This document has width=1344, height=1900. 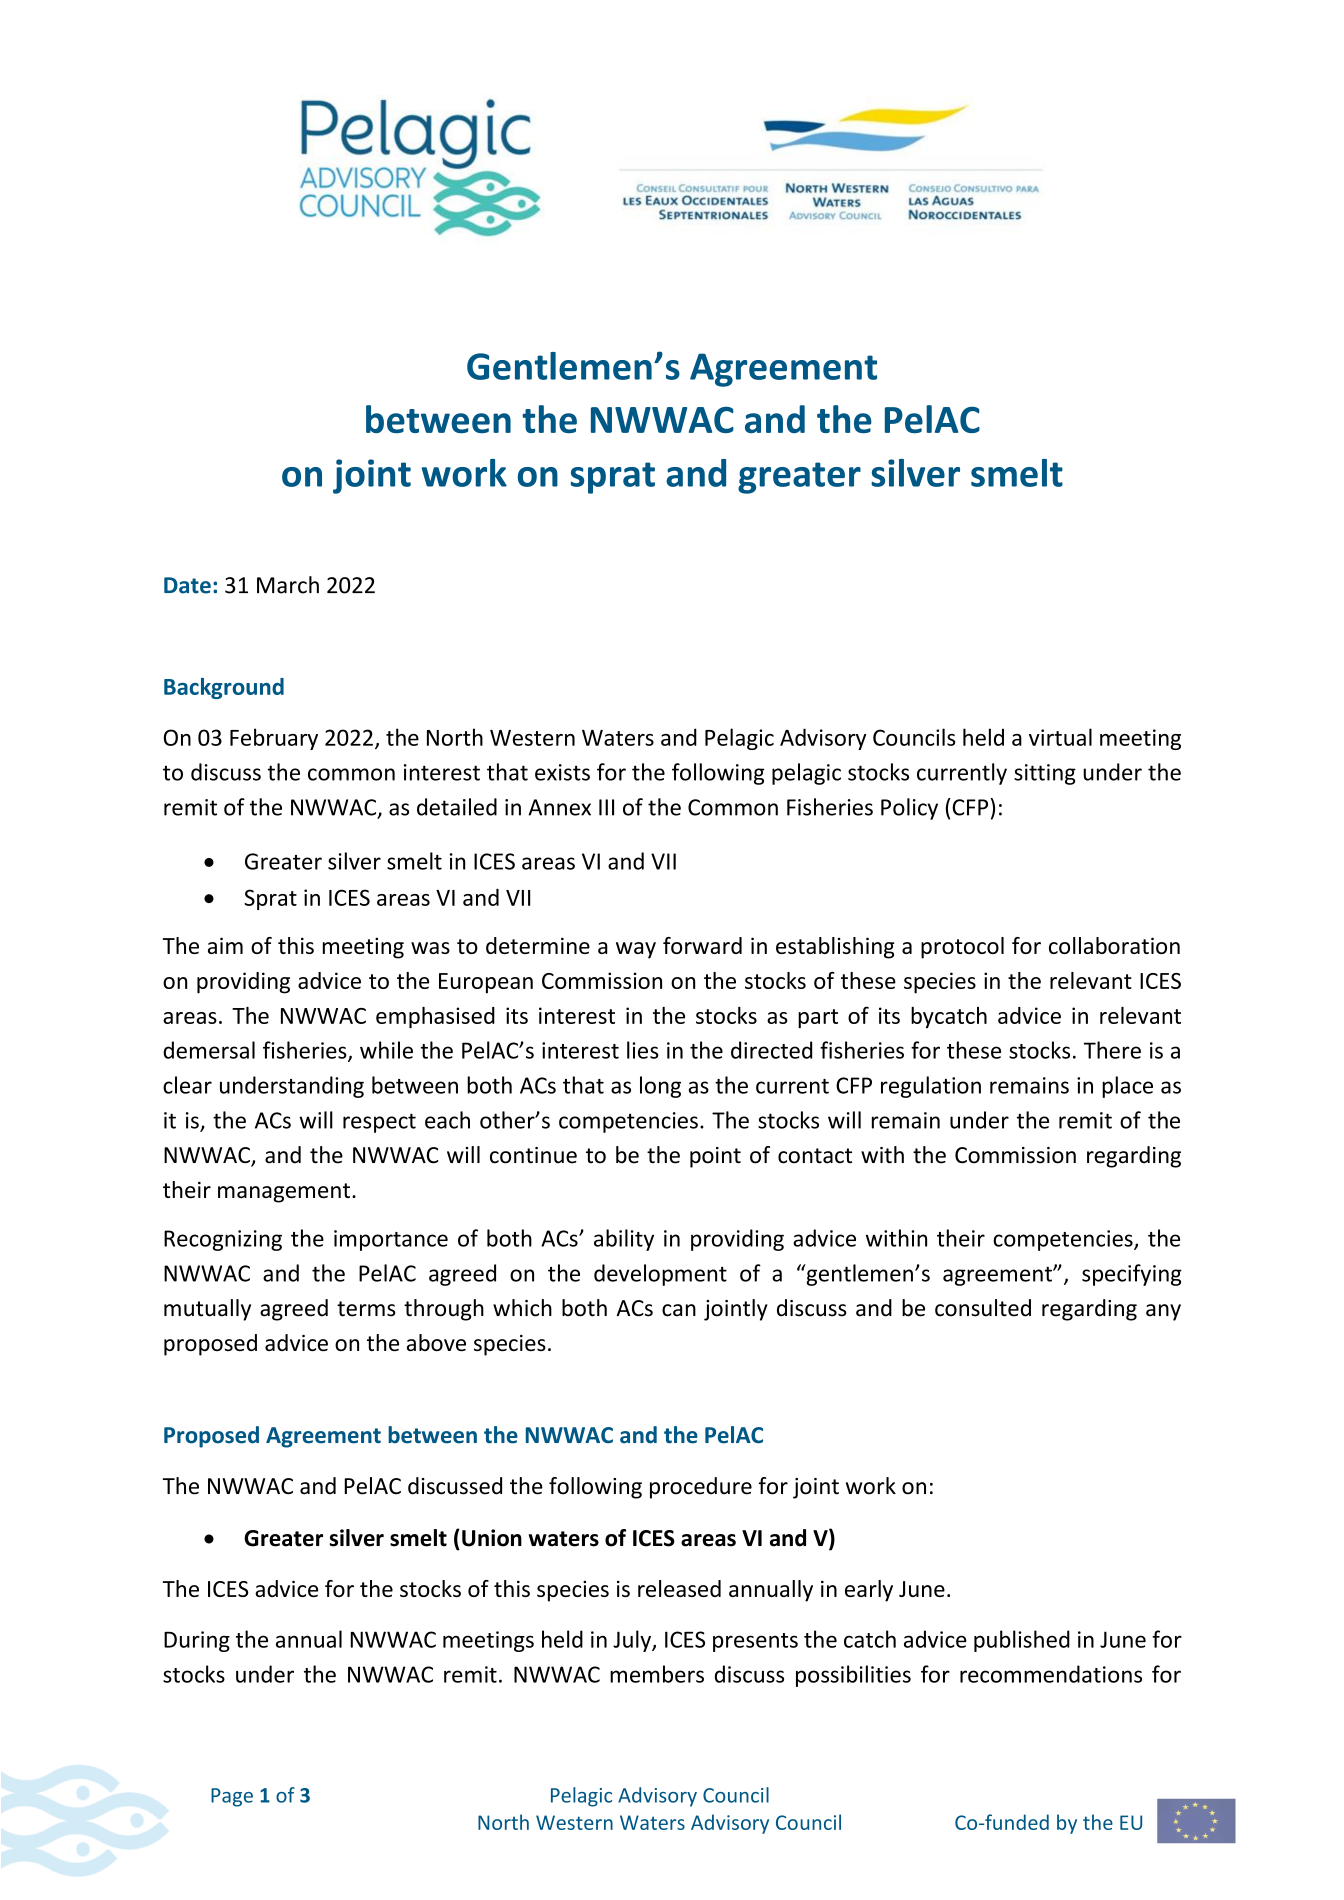 What do you see at coordinates (983, 1308) in the document?
I see `consulted` at bounding box center [983, 1308].
